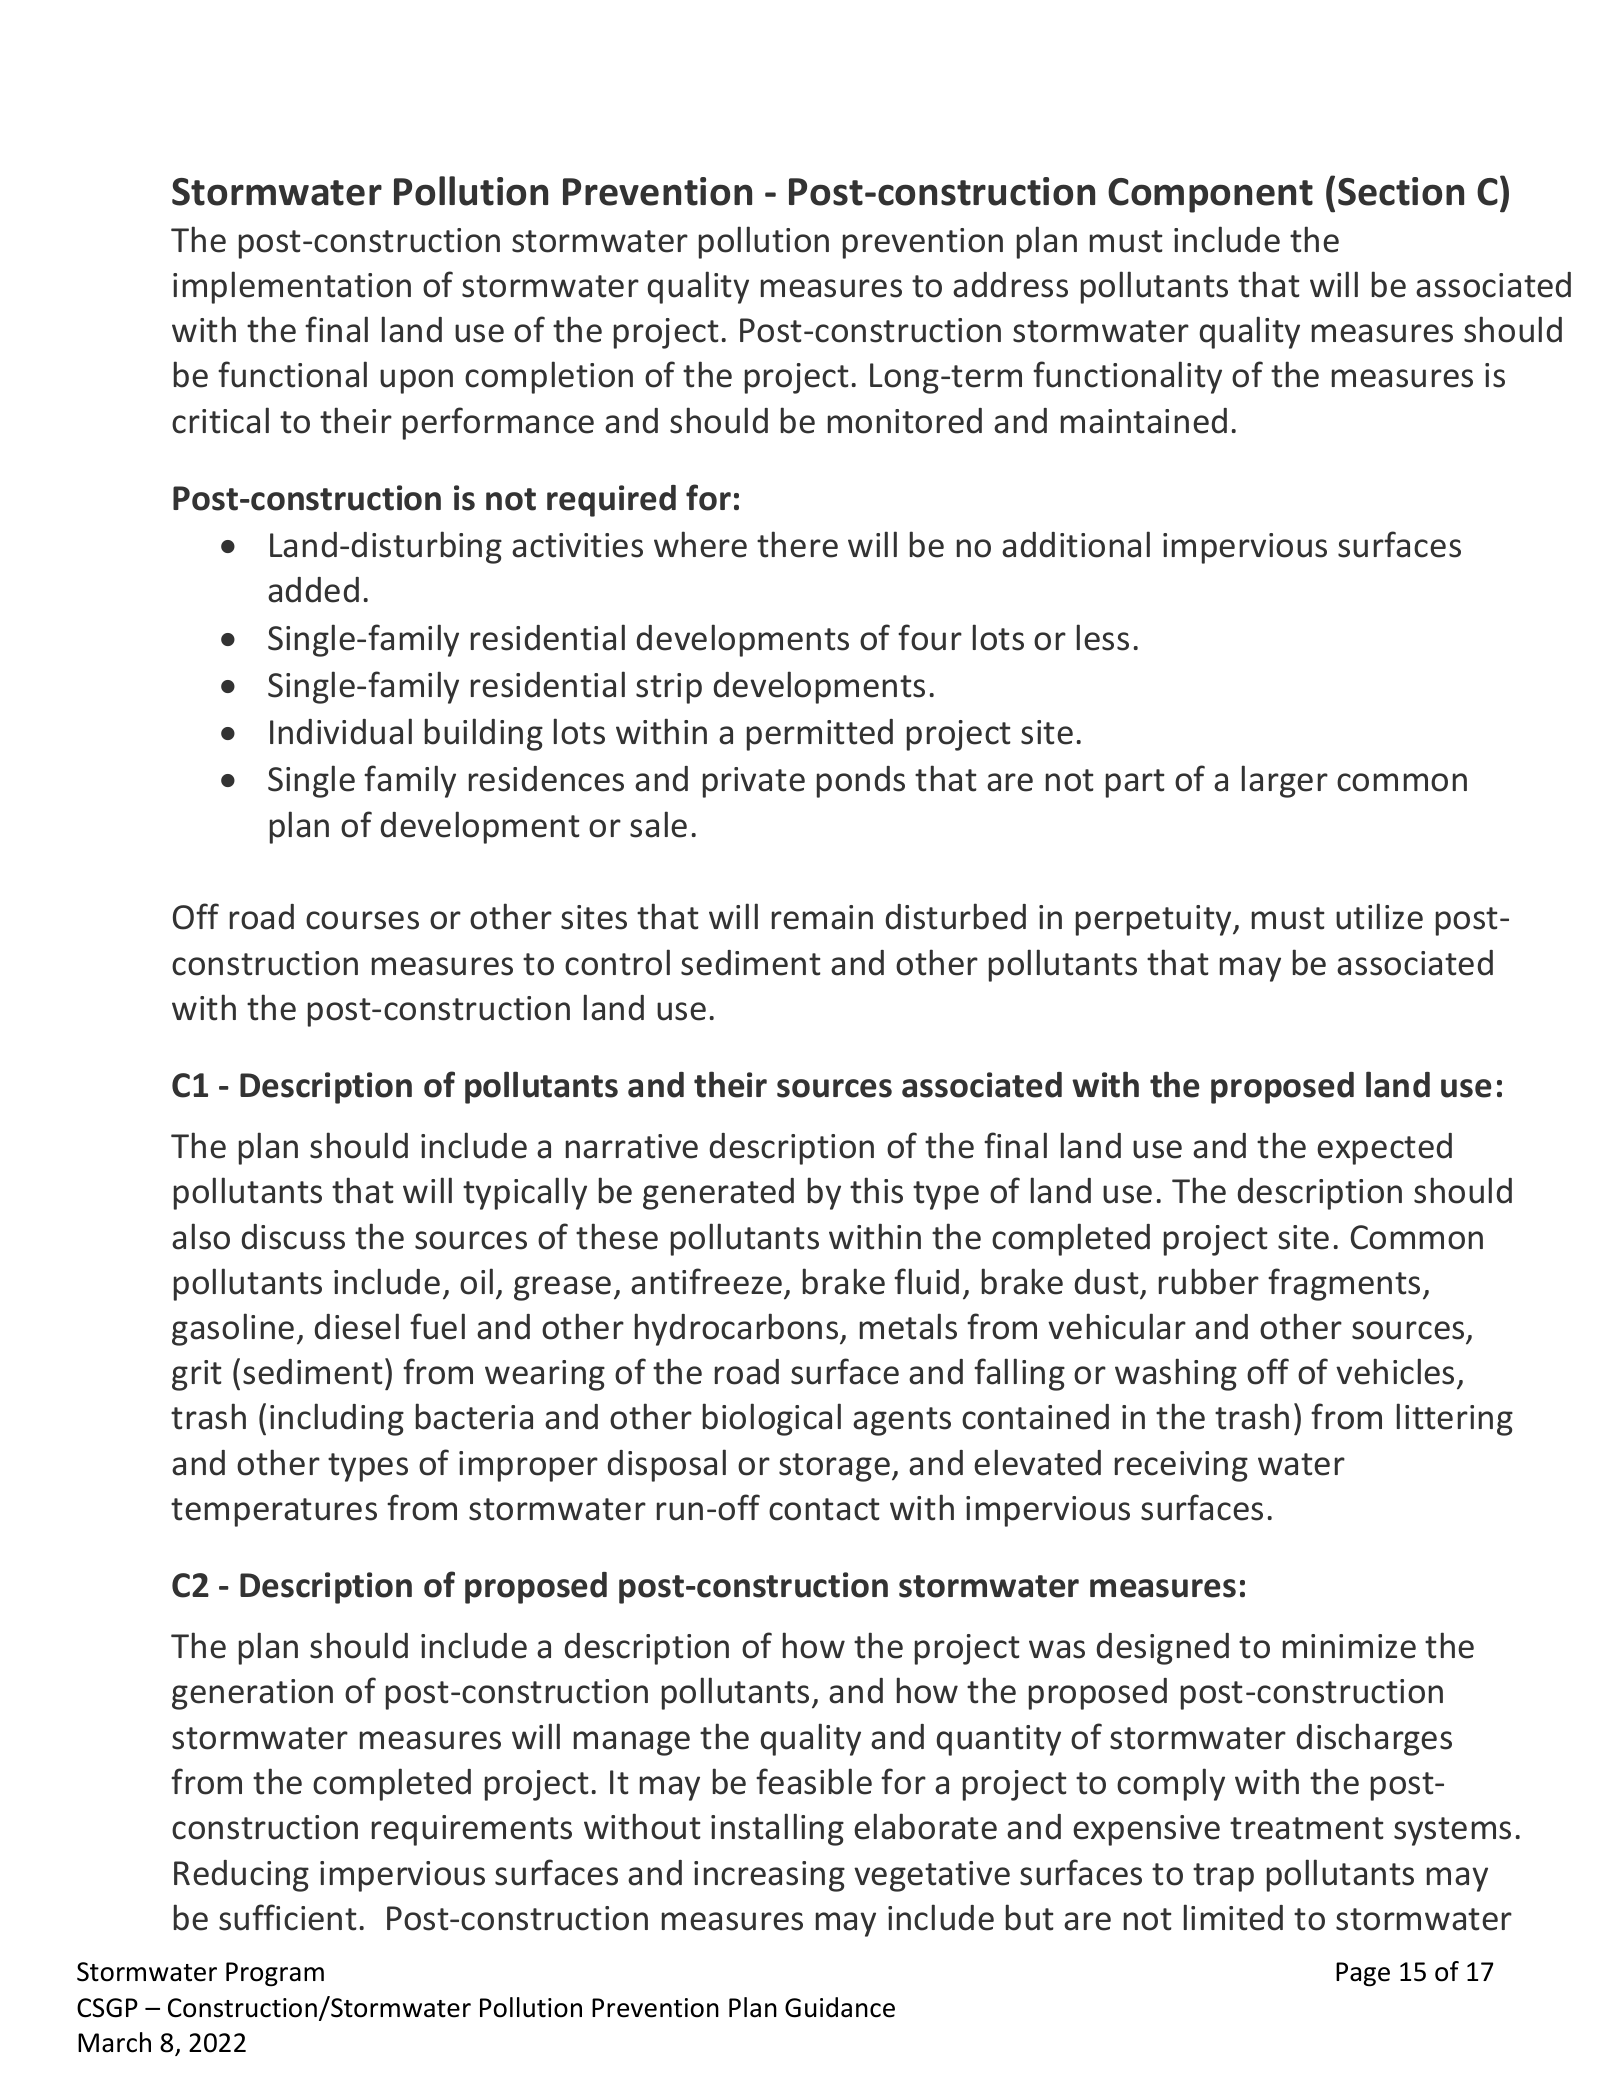  Describe the element at coordinates (1285, 781) in the image. I see `larger` at that location.
